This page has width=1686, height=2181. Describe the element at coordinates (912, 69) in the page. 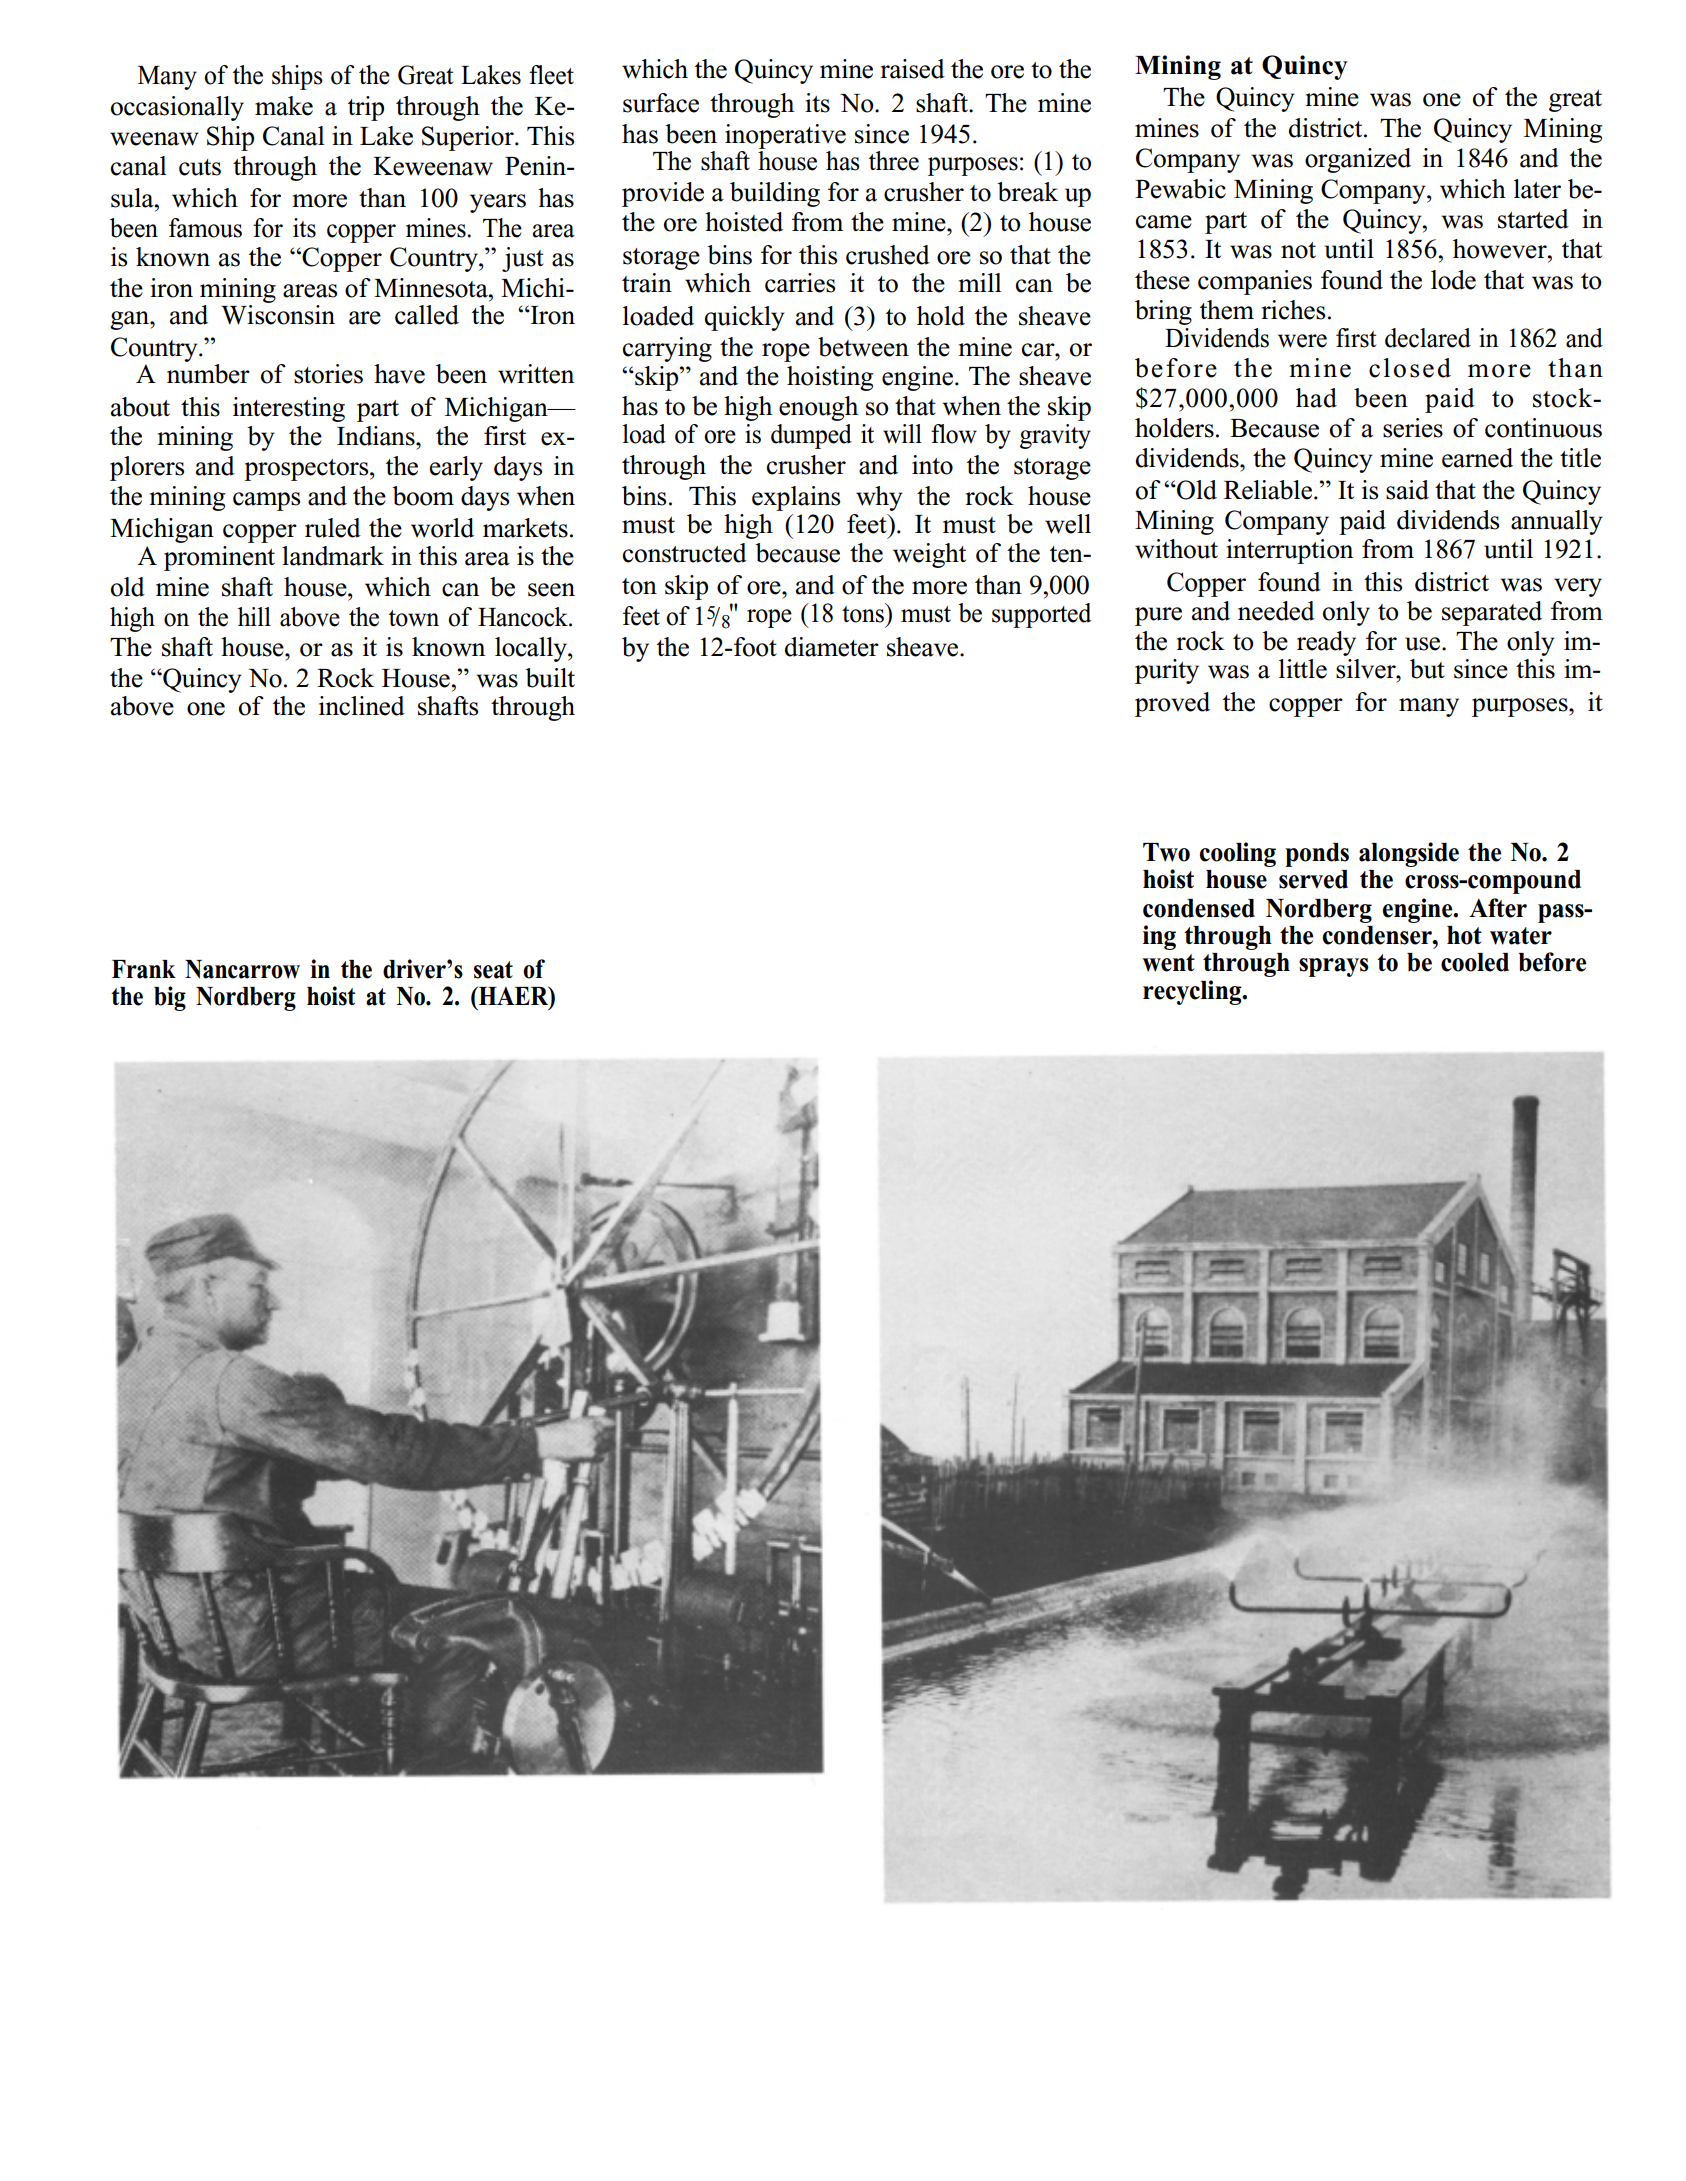

I see `raised` at that location.
